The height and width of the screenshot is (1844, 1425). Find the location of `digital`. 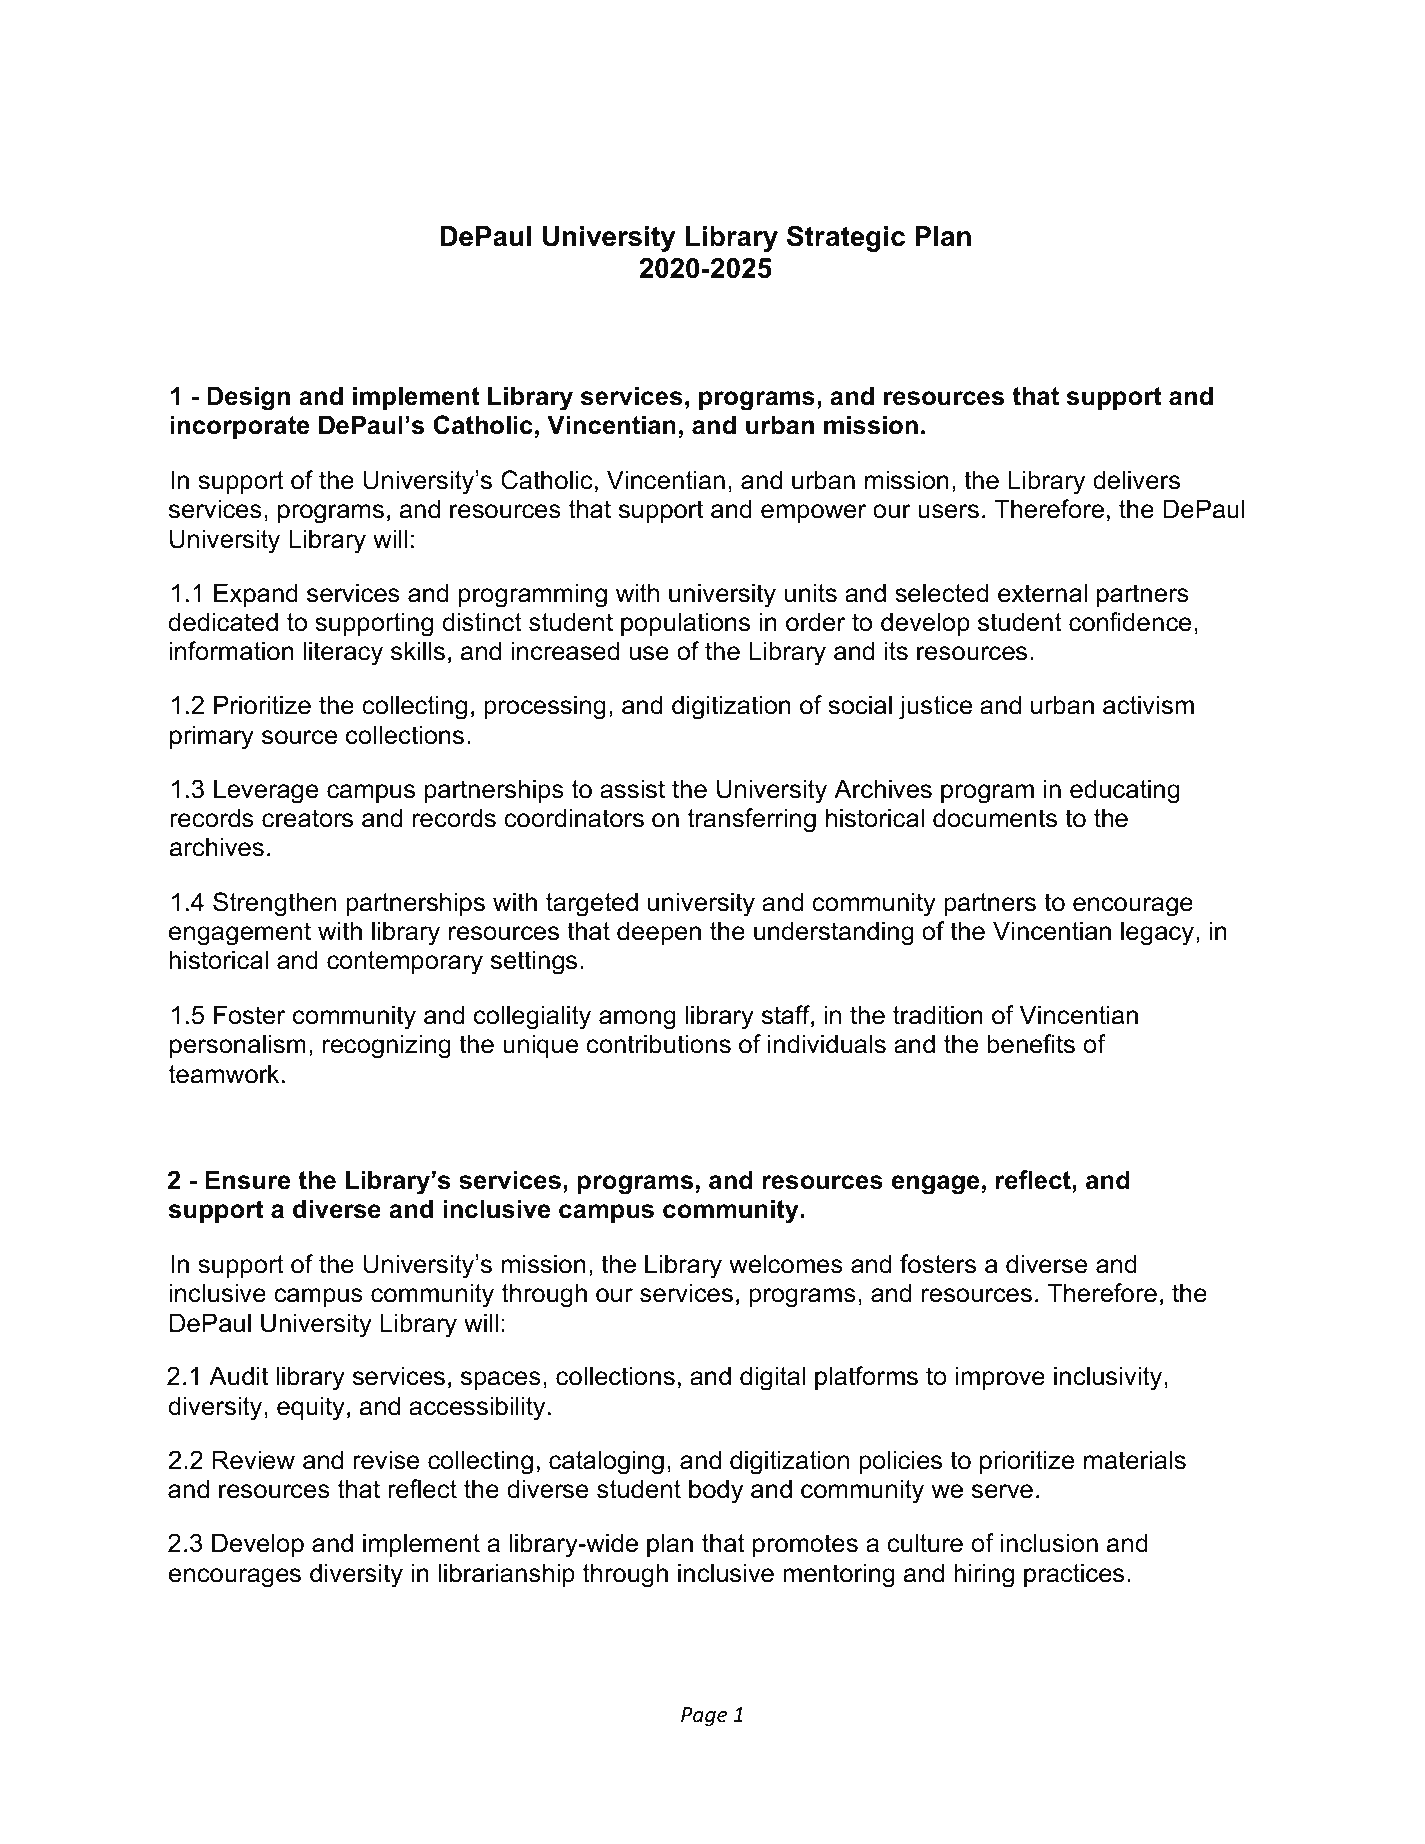

digital is located at coordinates (772, 1378).
